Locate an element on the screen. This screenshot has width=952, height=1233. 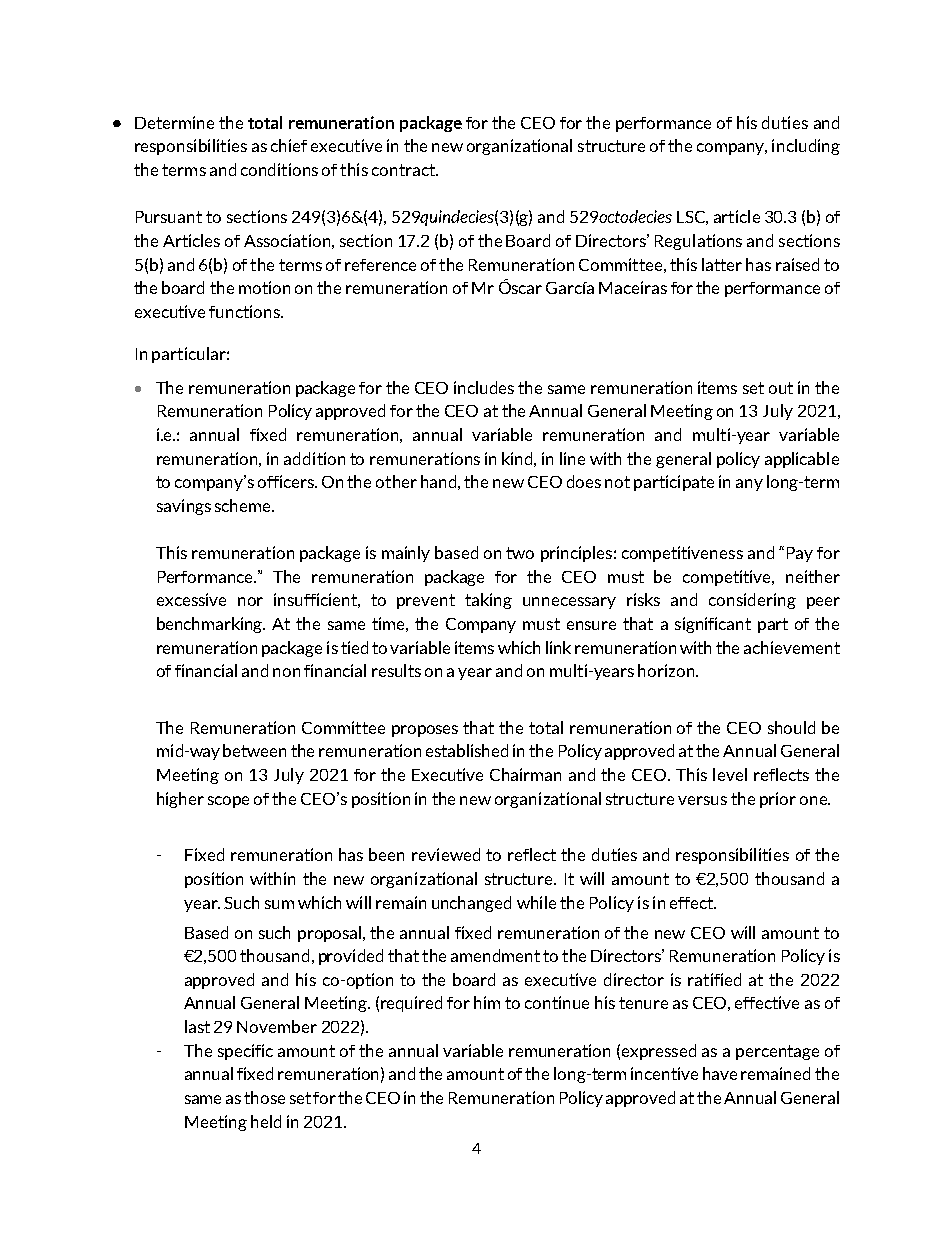
taking is located at coordinates (488, 601).
